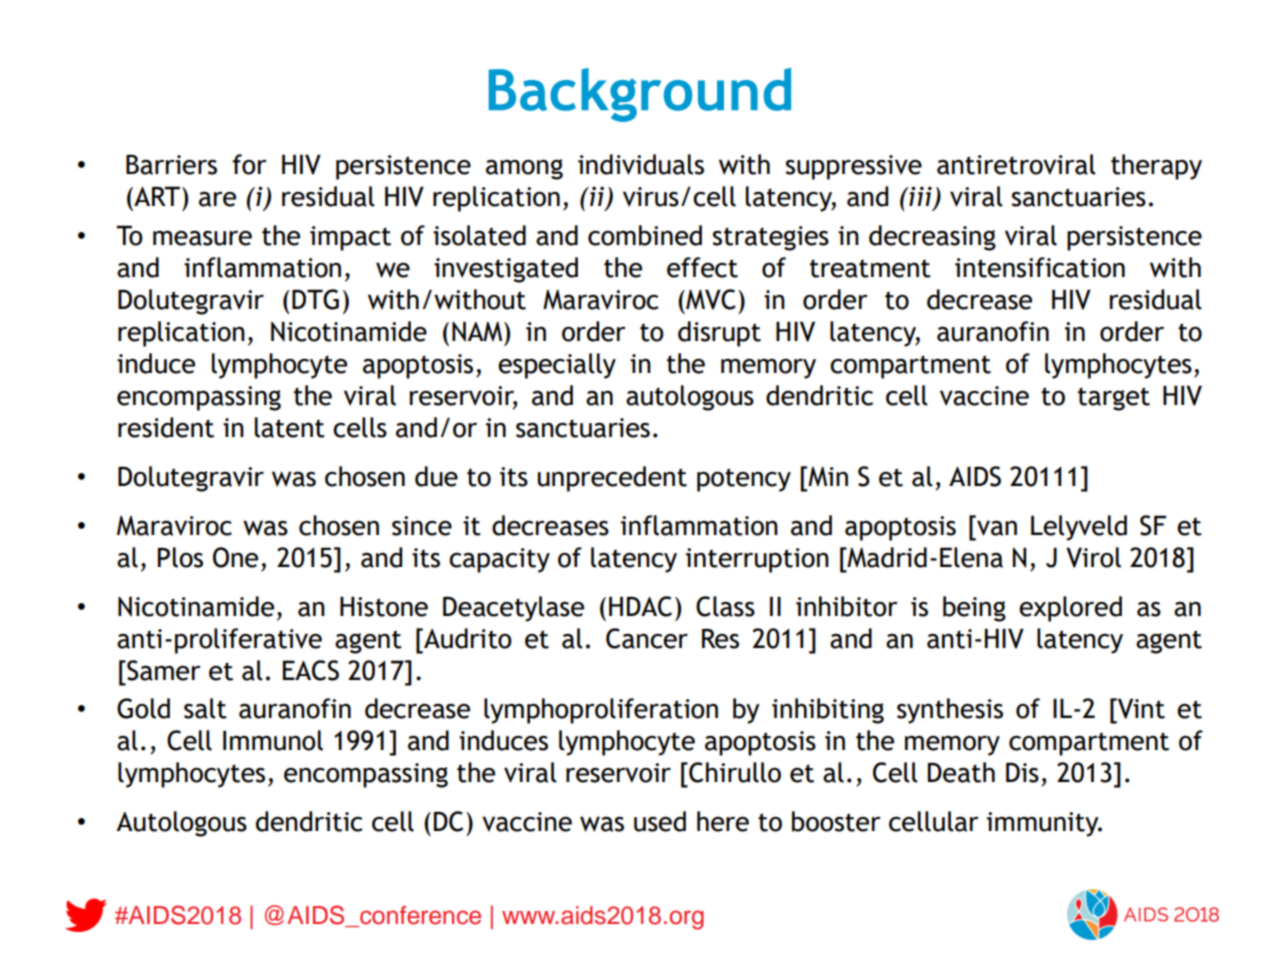  I want to click on Immunol, so click(273, 740).
